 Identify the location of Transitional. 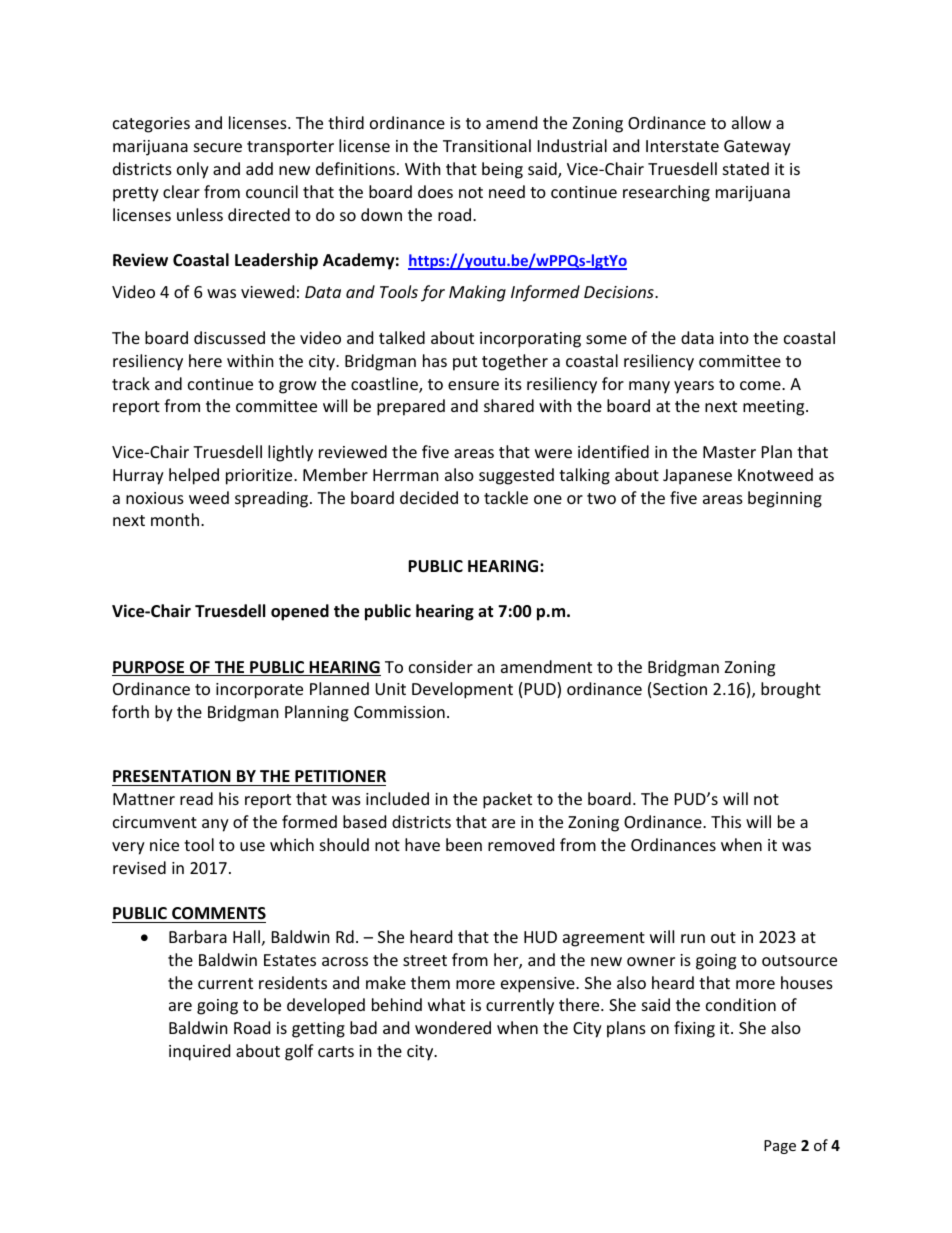
(487, 145).
